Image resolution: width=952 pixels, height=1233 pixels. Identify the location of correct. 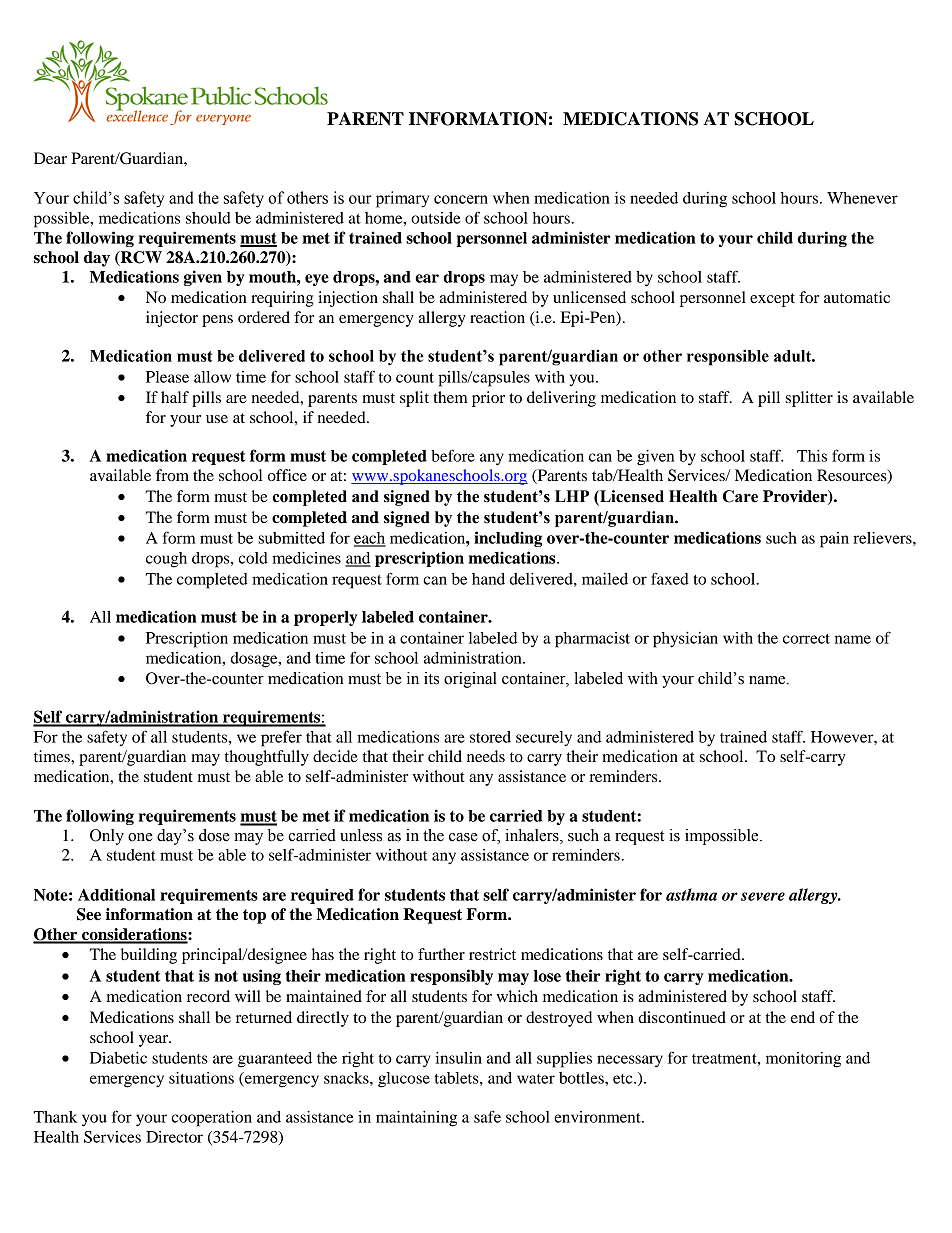
(806, 639).
